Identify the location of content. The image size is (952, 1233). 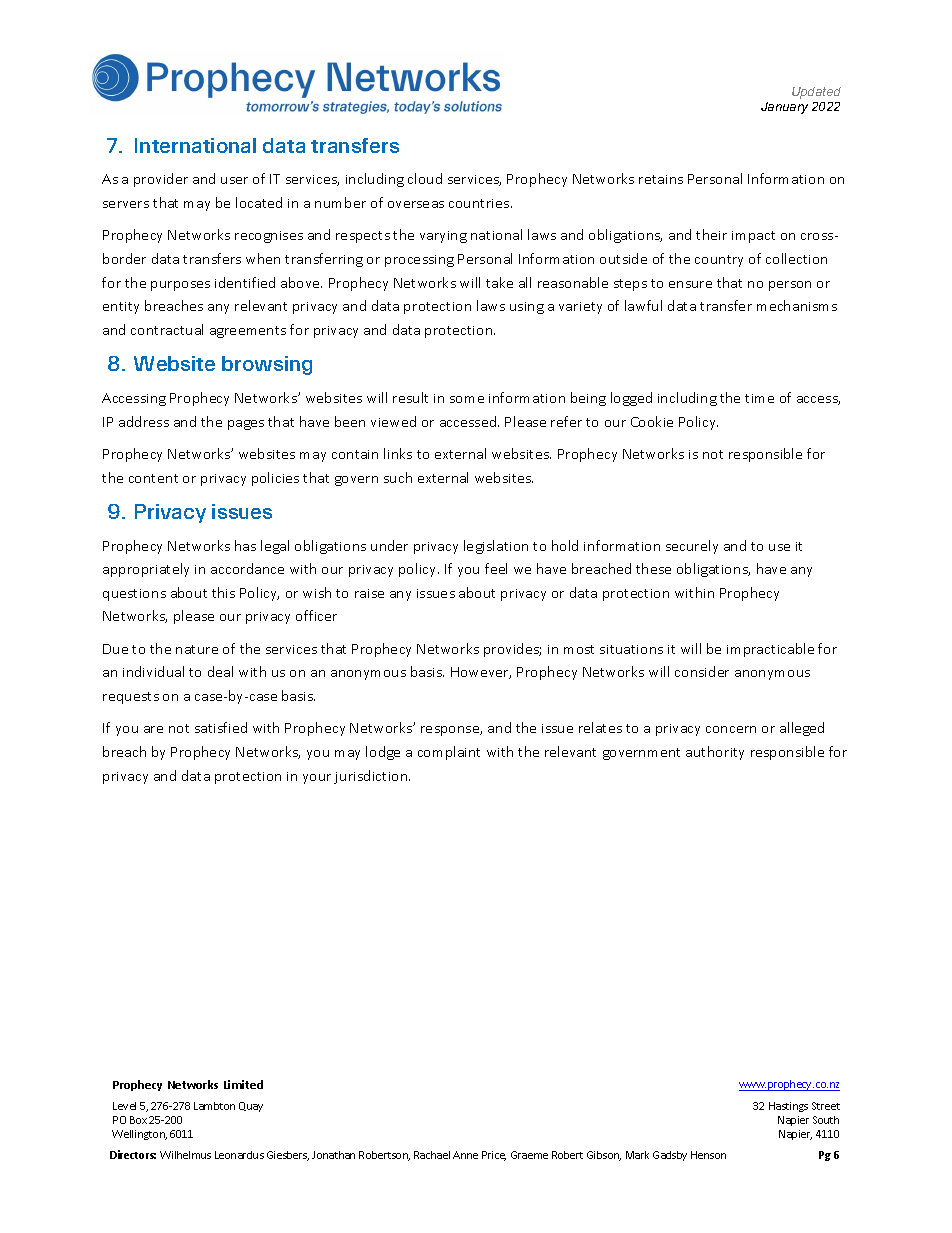
(153, 478).
